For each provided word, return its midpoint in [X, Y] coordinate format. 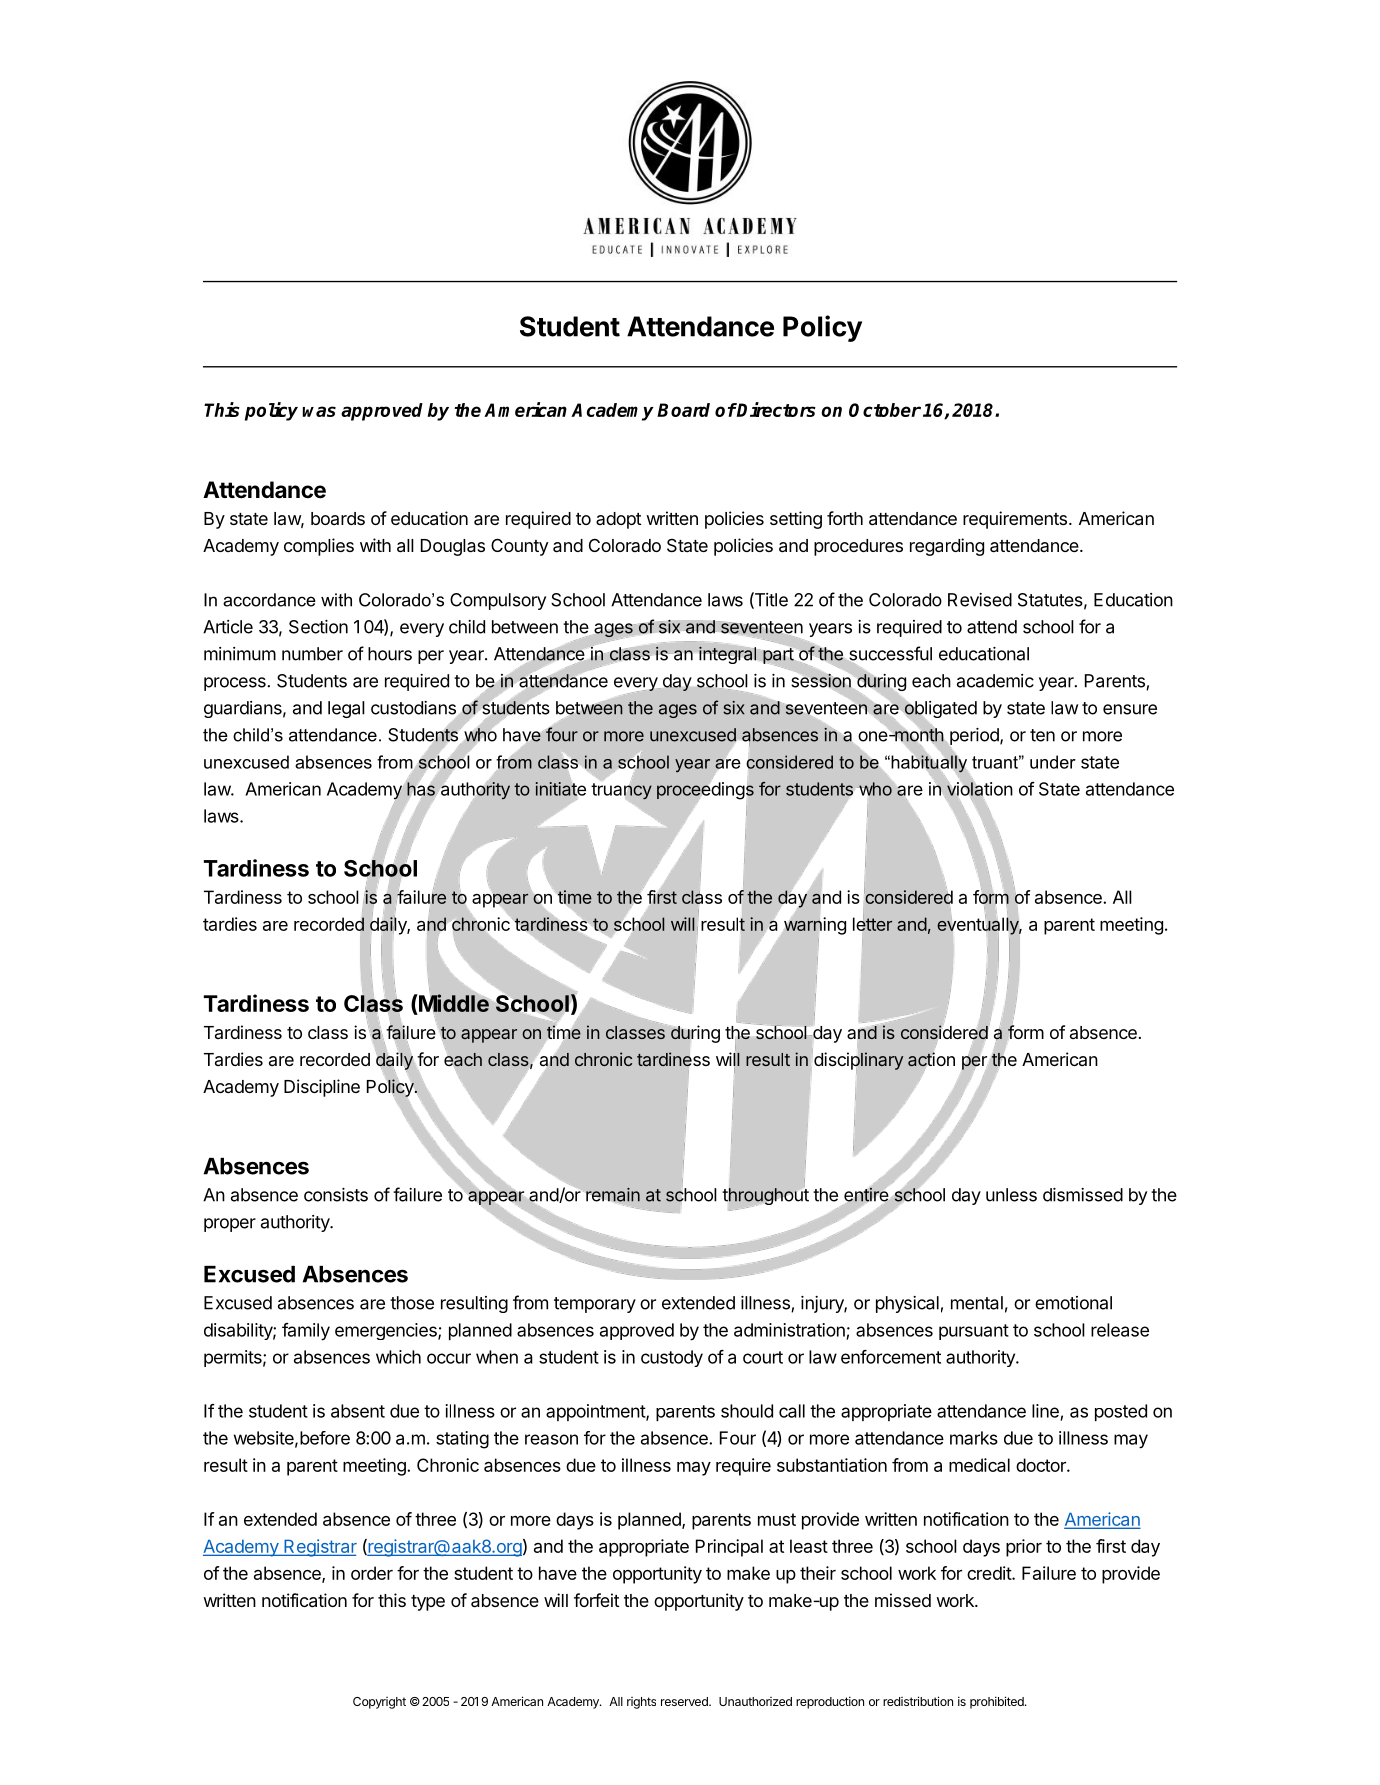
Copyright [379, 1703]
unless [1011, 1195]
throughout [766, 1196]
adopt [618, 520]
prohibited [998, 1702]
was [319, 411]
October [885, 410]
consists [336, 1195]
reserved [685, 1701]
